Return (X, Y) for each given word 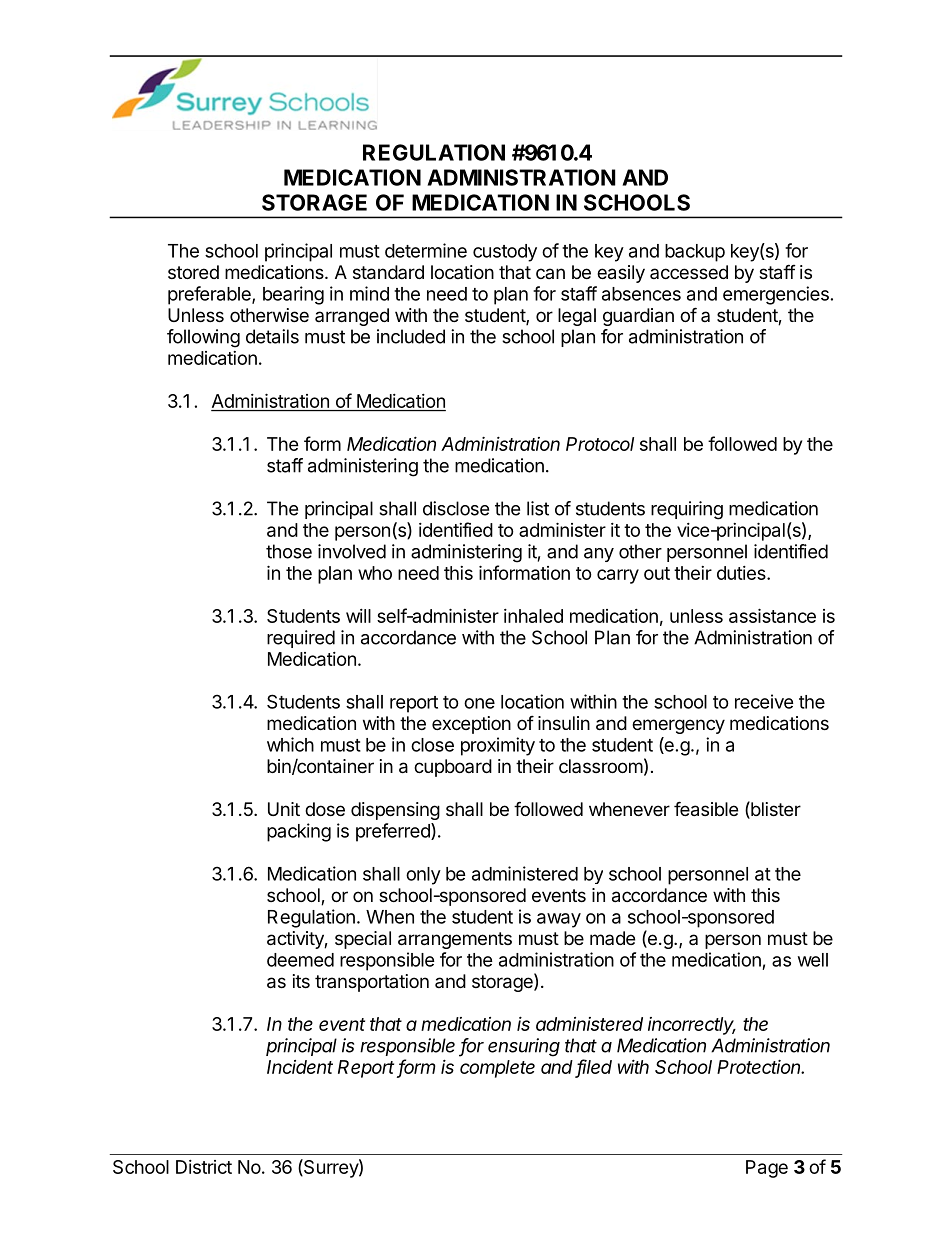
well (813, 960)
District (204, 1167)
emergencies (776, 295)
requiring (687, 510)
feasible (706, 809)
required (301, 639)
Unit (284, 809)
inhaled (533, 616)
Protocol (600, 444)
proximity (498, 746)
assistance (772, 615)
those (289, 551)
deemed (300, 960)
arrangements (455, 940)
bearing (293, 295)
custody (505, 253)
